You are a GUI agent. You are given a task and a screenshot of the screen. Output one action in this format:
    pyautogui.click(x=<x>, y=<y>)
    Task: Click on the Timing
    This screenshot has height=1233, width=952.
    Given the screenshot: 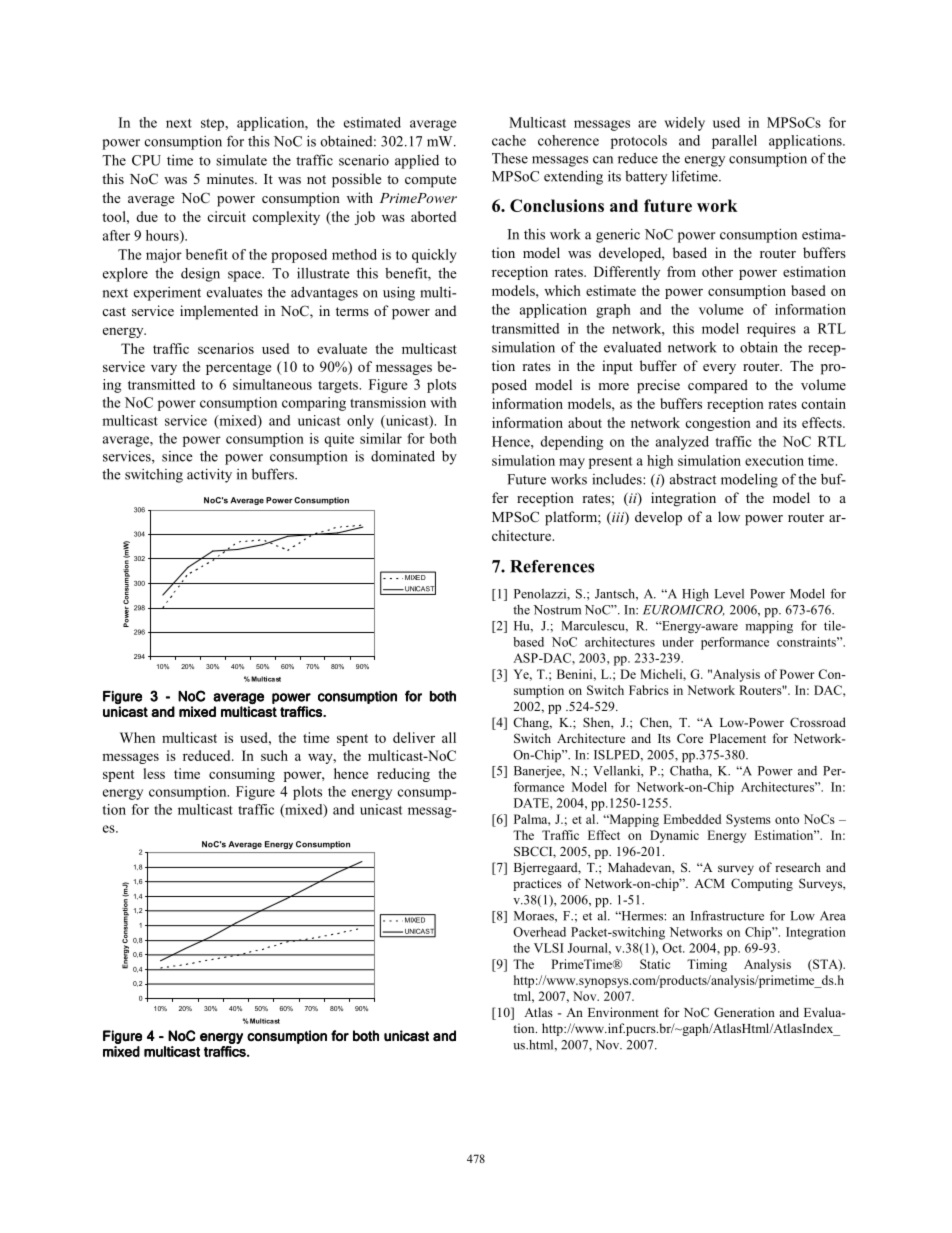 What is the action you would take?
    pyautogui.click(x=707, y=965)
